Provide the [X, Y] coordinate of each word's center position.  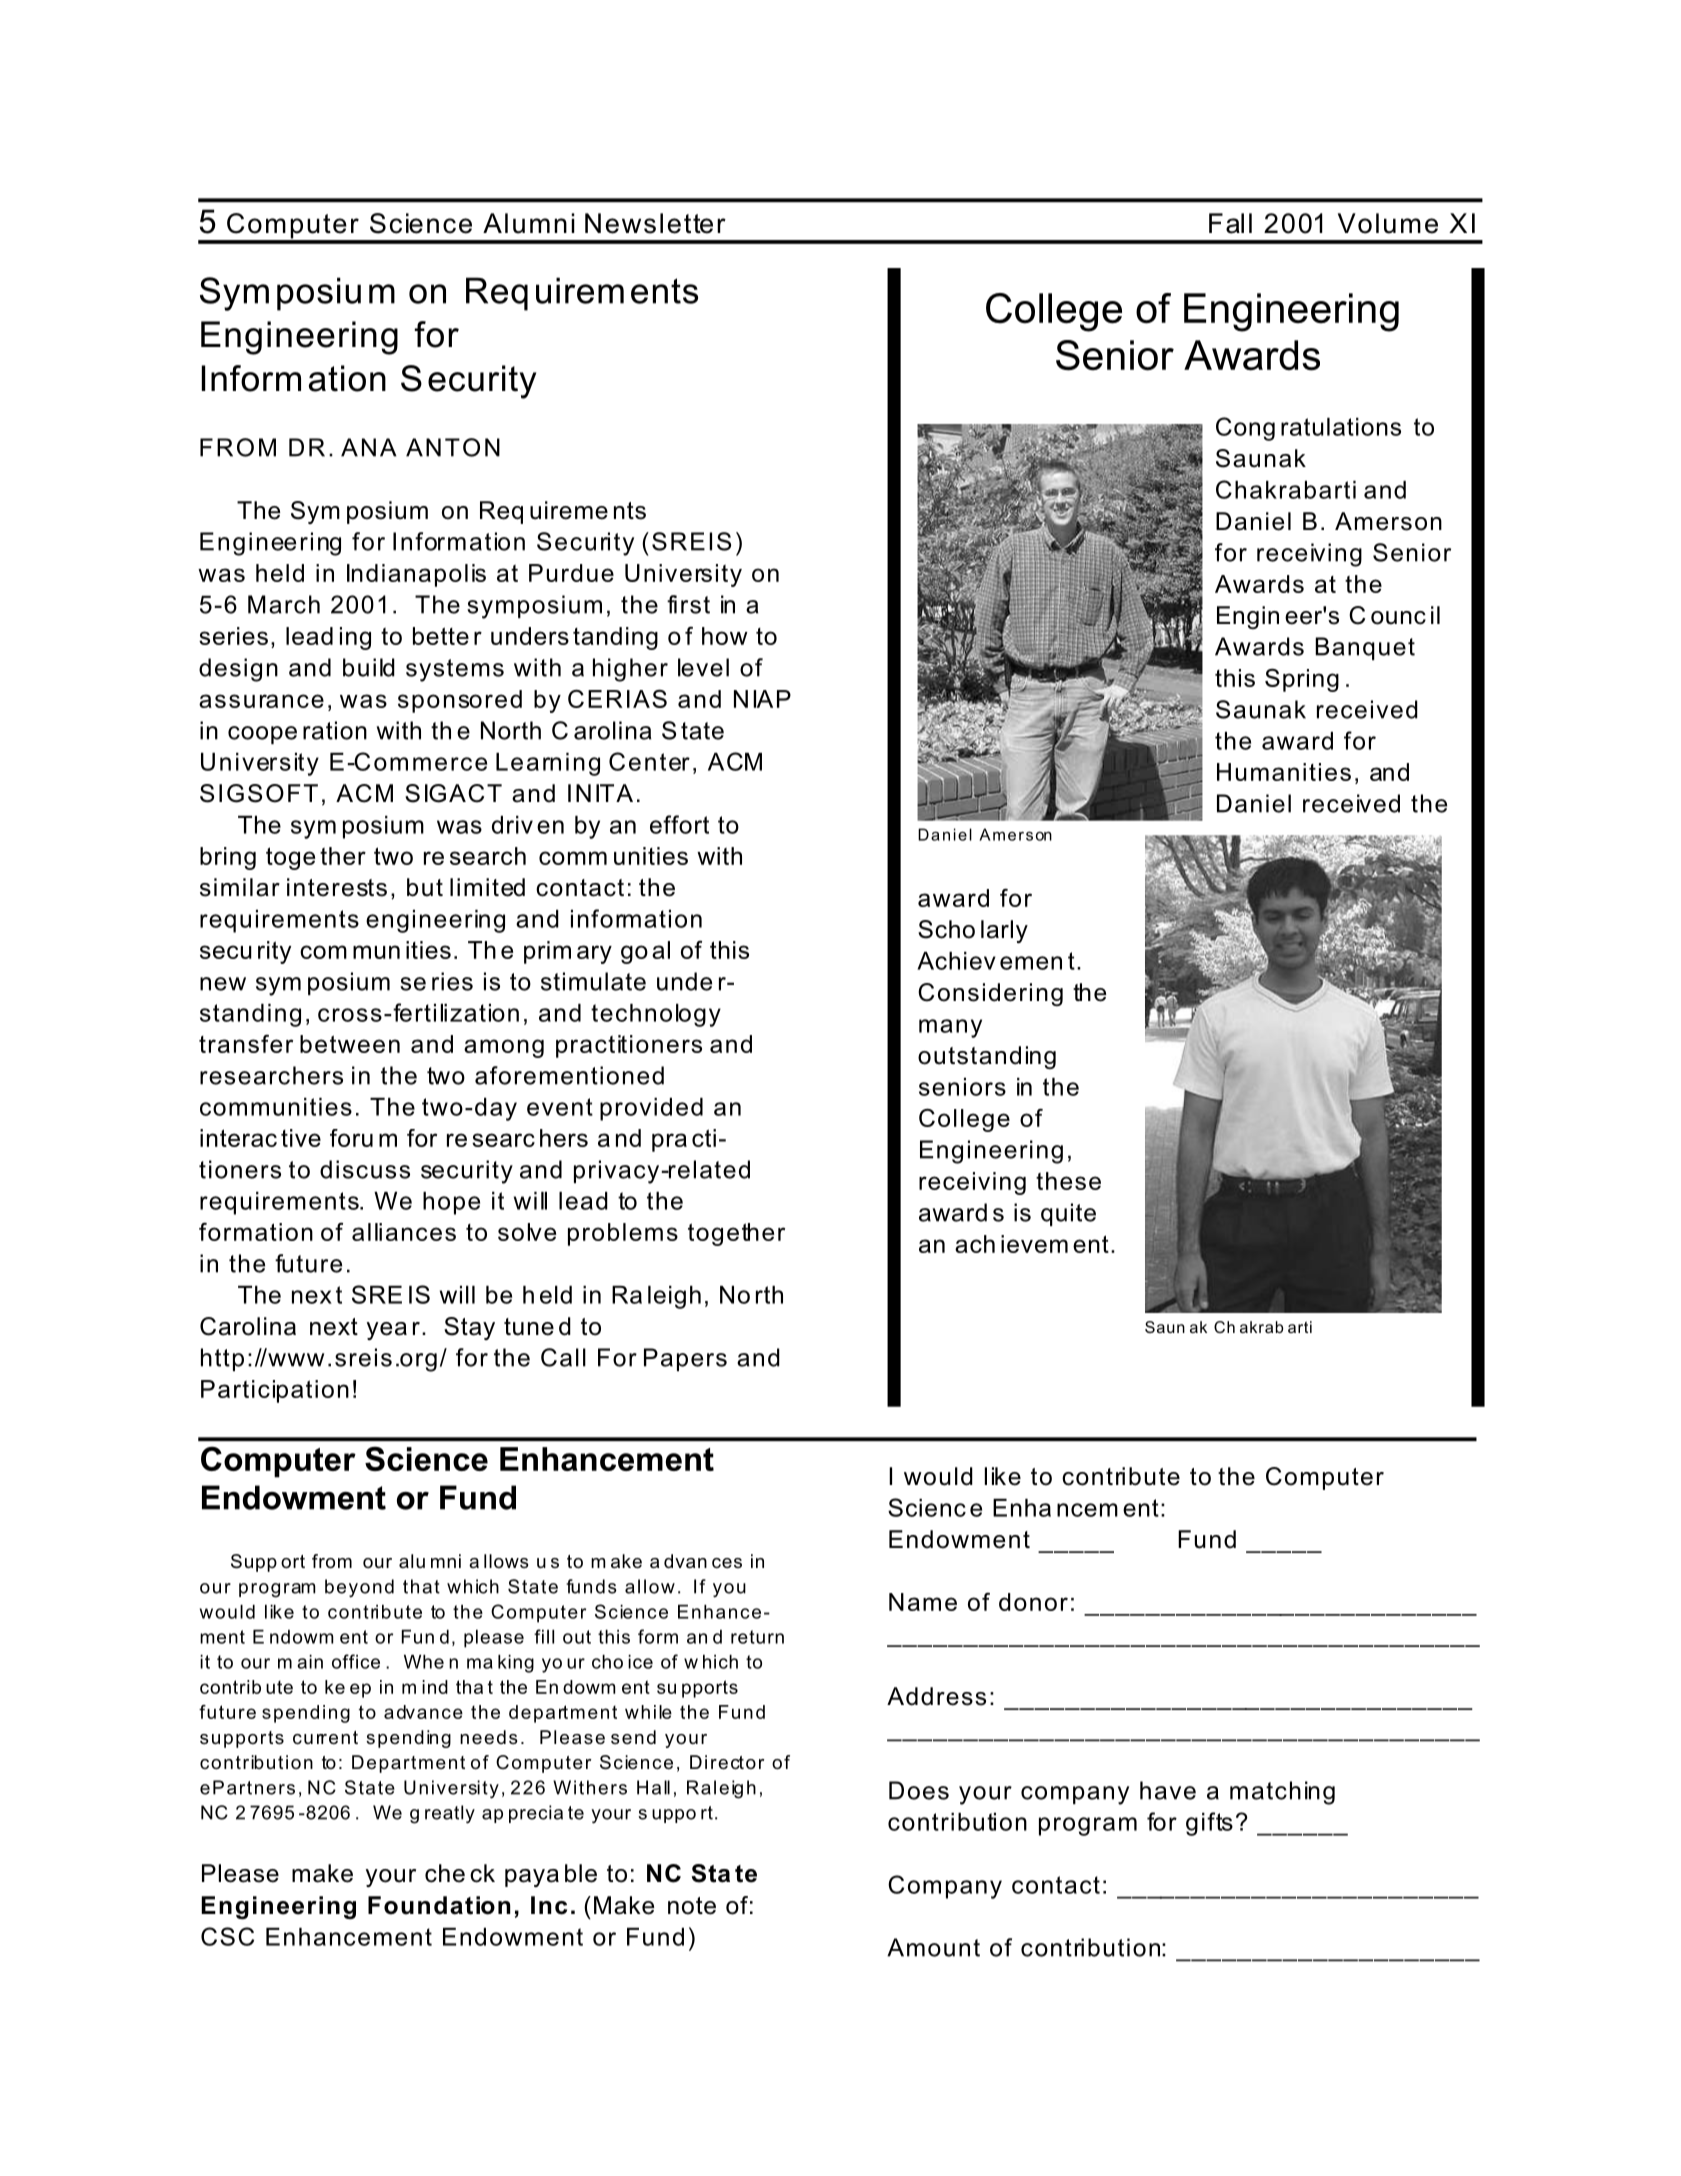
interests [337, 887]
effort [679, 824]
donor [1033, 1602]
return [757, 1637]
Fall [1230, 223]
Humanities [1284, 772]
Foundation [439, 1905]
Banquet [1365, 648]
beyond [359, 1588]
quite [1068, 1214]
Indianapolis [416, 575]
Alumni [529, 223]
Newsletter [655, 223]
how [725, 636]
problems [623, 1234]
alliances [404, 1232]
